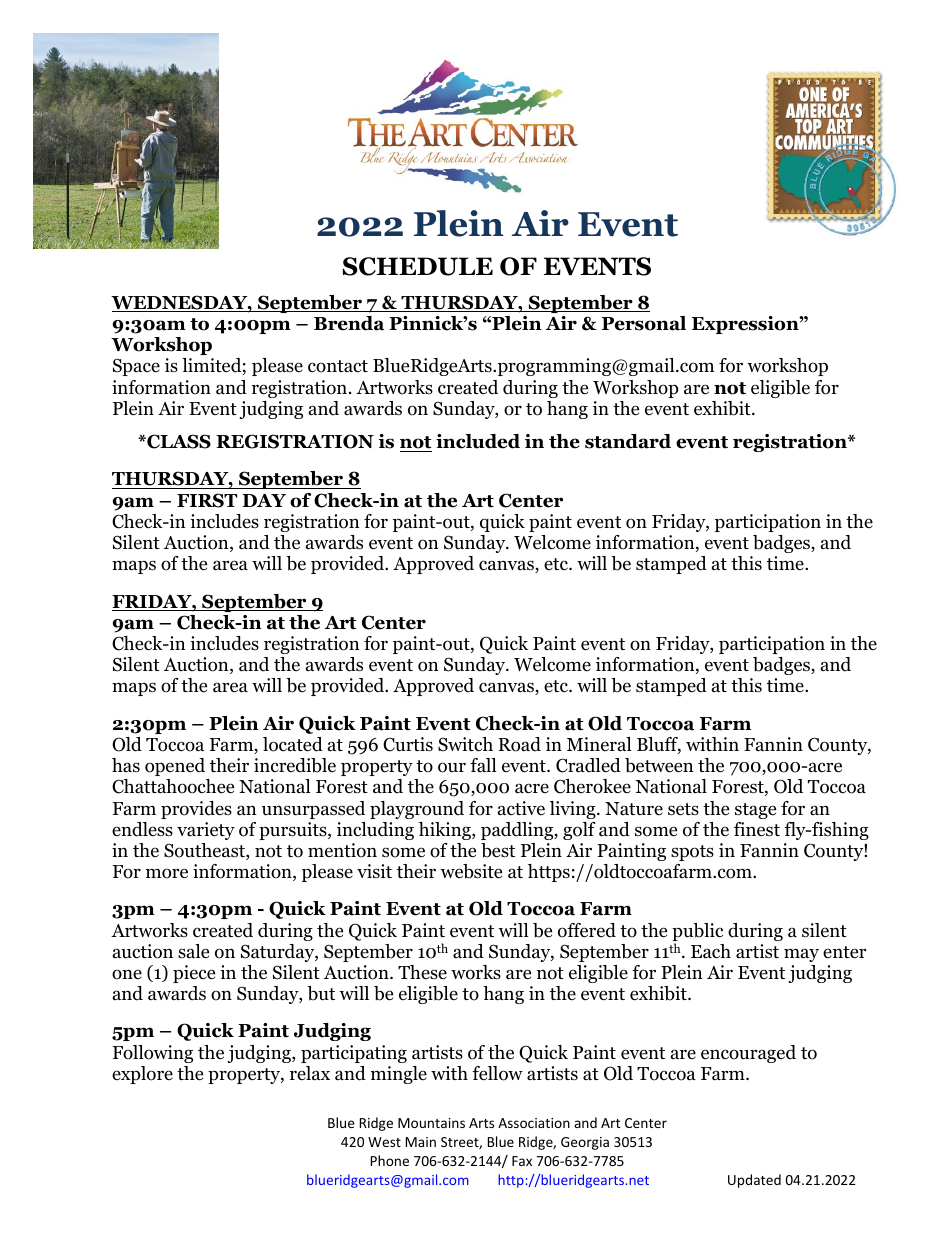  I want to click on explore, so click(142, 1075).
